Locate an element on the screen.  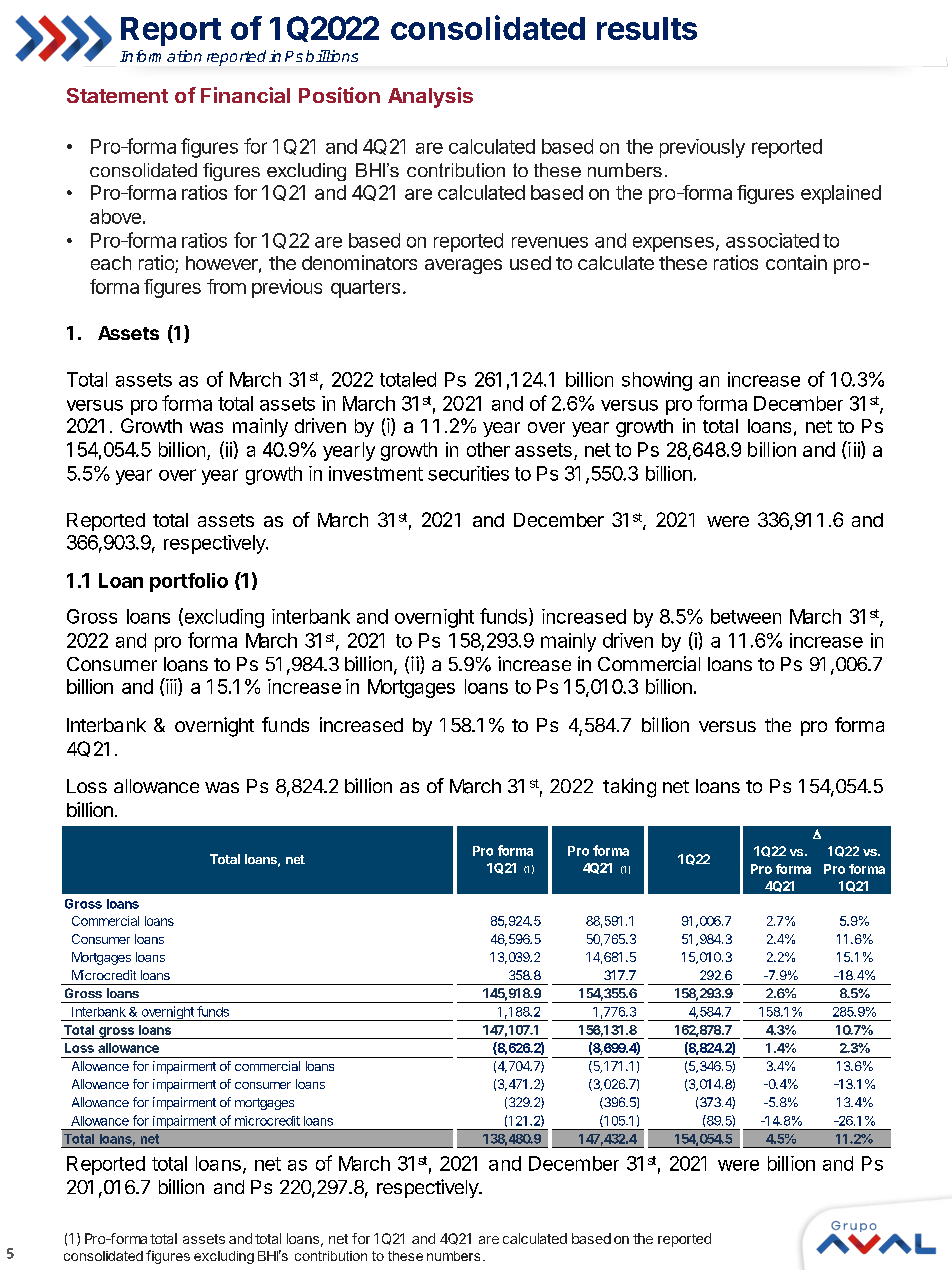
portfolio is located at coordinates (189, 582).
